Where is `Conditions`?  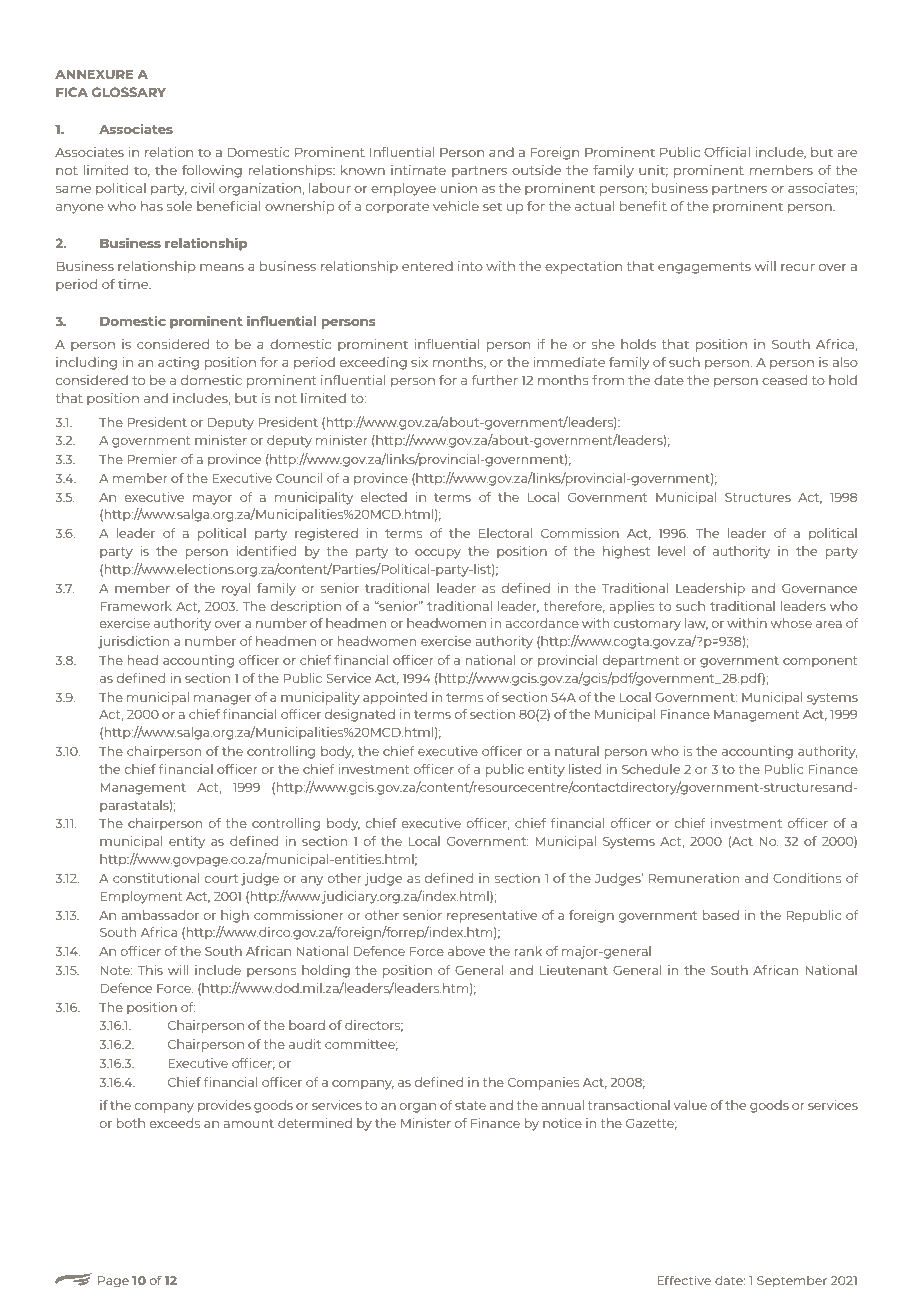 Conditions is located at coordinates (807, 878).
